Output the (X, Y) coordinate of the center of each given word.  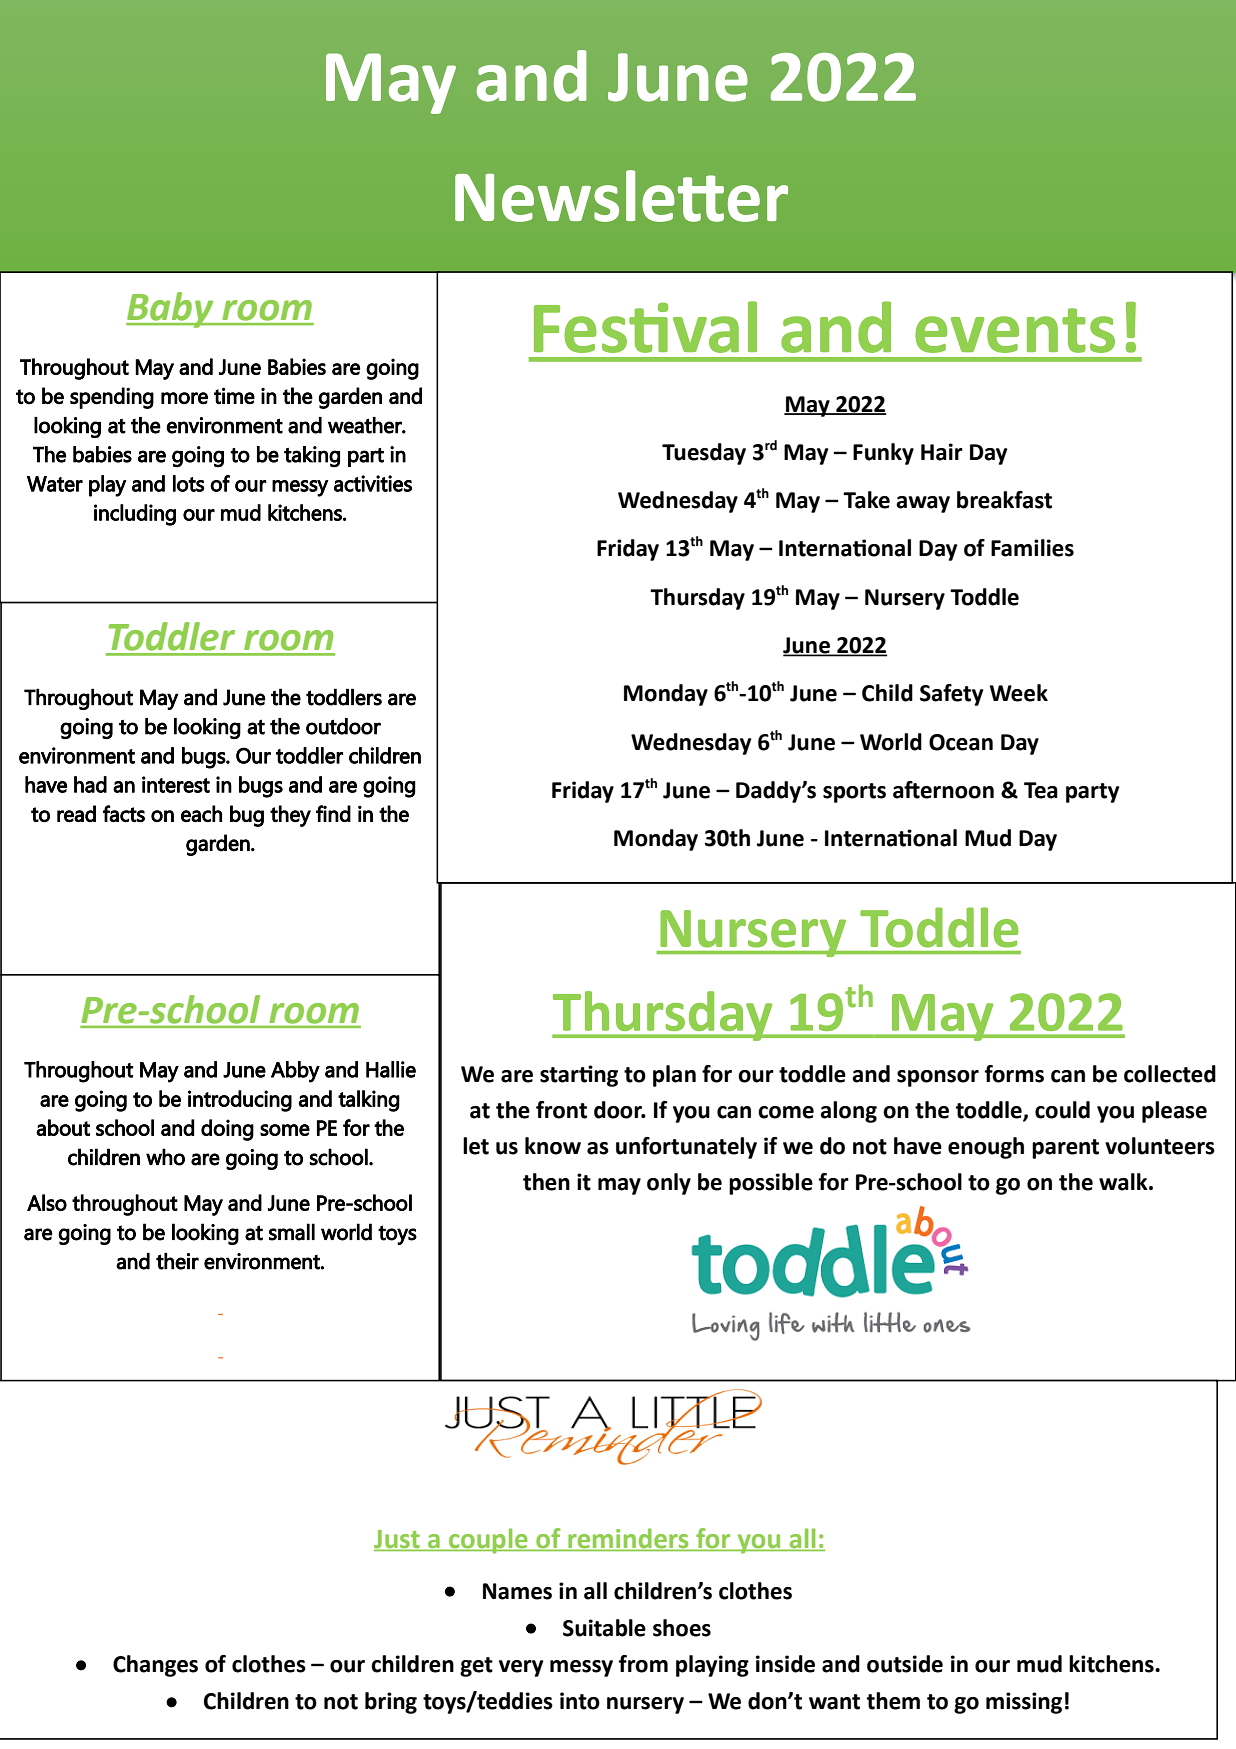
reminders (628, 1538)
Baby (171, 310)
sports (854, 793)
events (1015, 330)
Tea (1041, 790)
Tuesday (704, 454)
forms (1014, 1074)
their (177, 1261)
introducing (240, 1101)
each (201, 813)
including (135, 515)
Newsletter (621, 196)
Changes (155, 1666)
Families (1032, 548)
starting (579, 1076)
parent (1065, 1149)
